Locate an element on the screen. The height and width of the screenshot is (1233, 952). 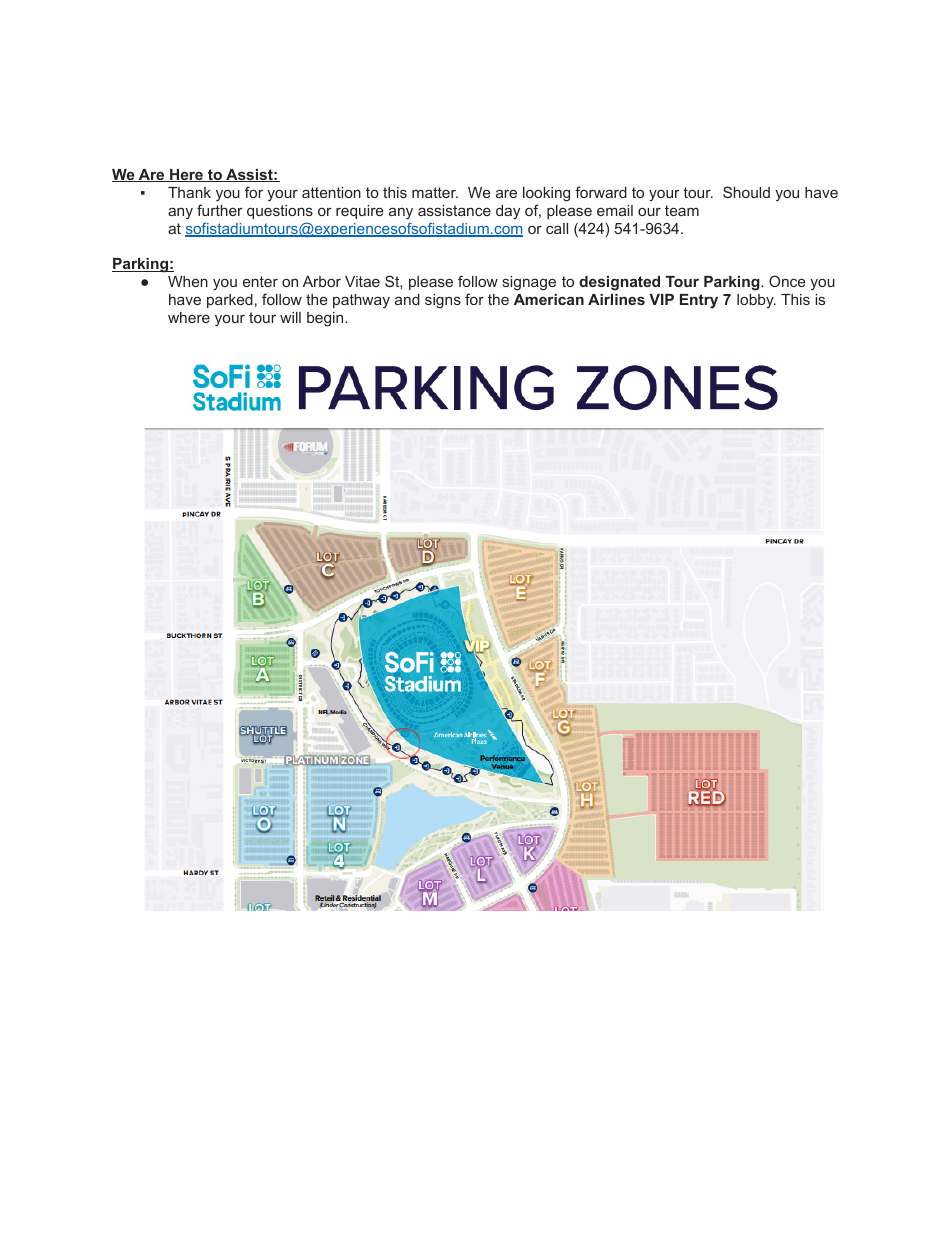
Thank is located at coordinates (189, 192).
